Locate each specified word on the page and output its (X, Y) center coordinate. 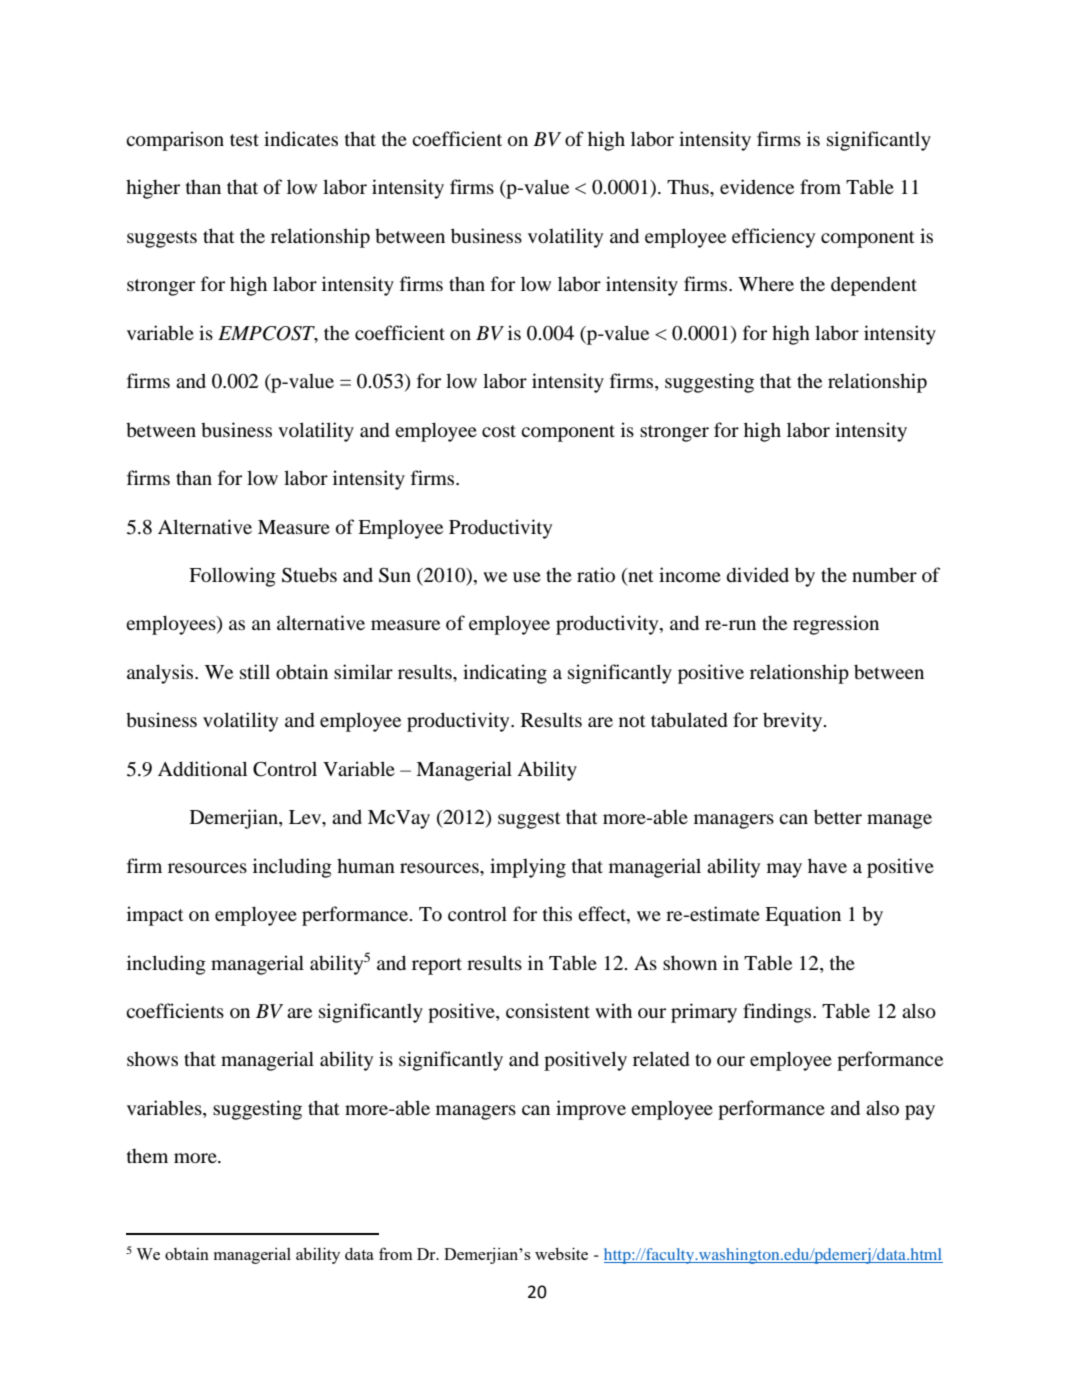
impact (155, 916)
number (884, 574)
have (827, 865)
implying (528, 868)
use (527, 577)
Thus (689, 187)
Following (232, 577)
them (147, 1156)
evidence (757, 186)
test (244, 140)
